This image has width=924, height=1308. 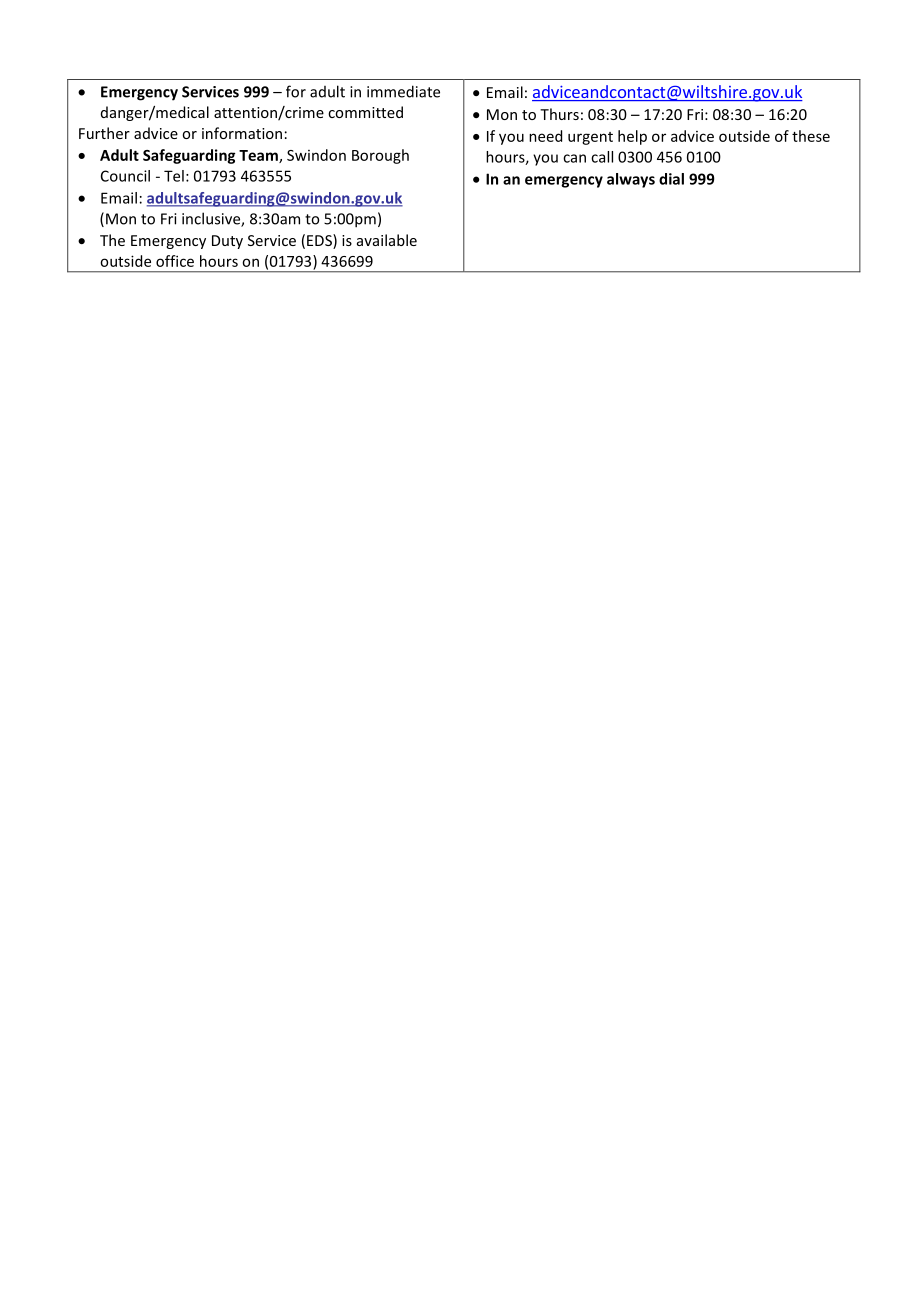 I want to click on immediate, so click(x=403, y=91).
